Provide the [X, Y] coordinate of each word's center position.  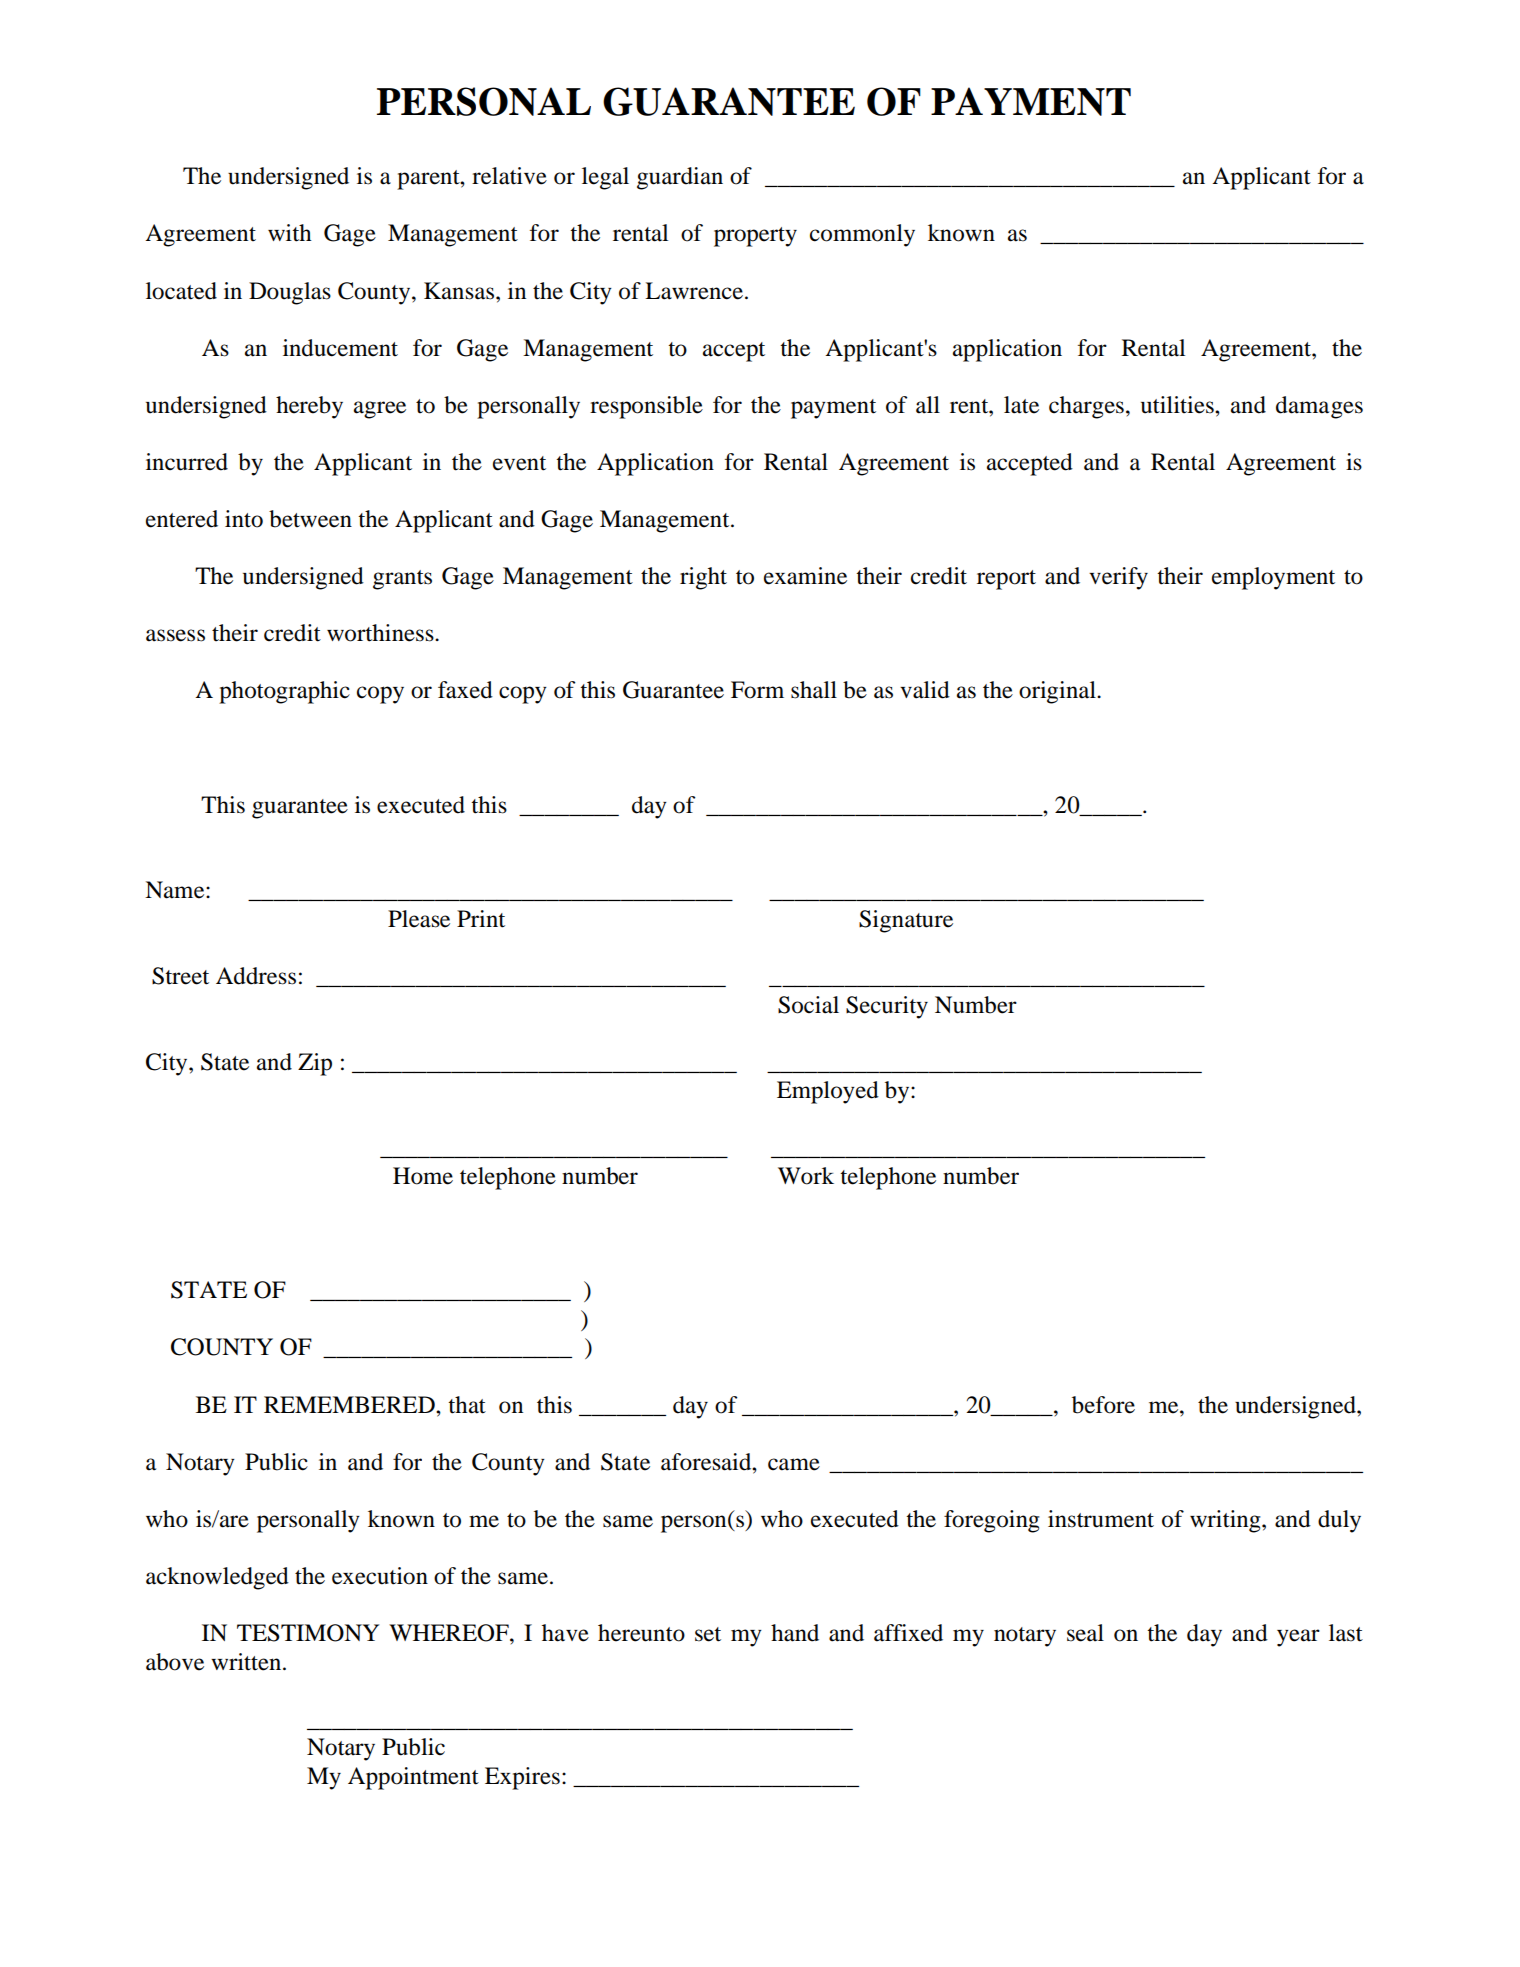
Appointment [413, 1778]
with [290, 233]
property [755, 237]
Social [808, 1005]
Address [256, 976]
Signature [906, 921]
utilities [1178, 405]
